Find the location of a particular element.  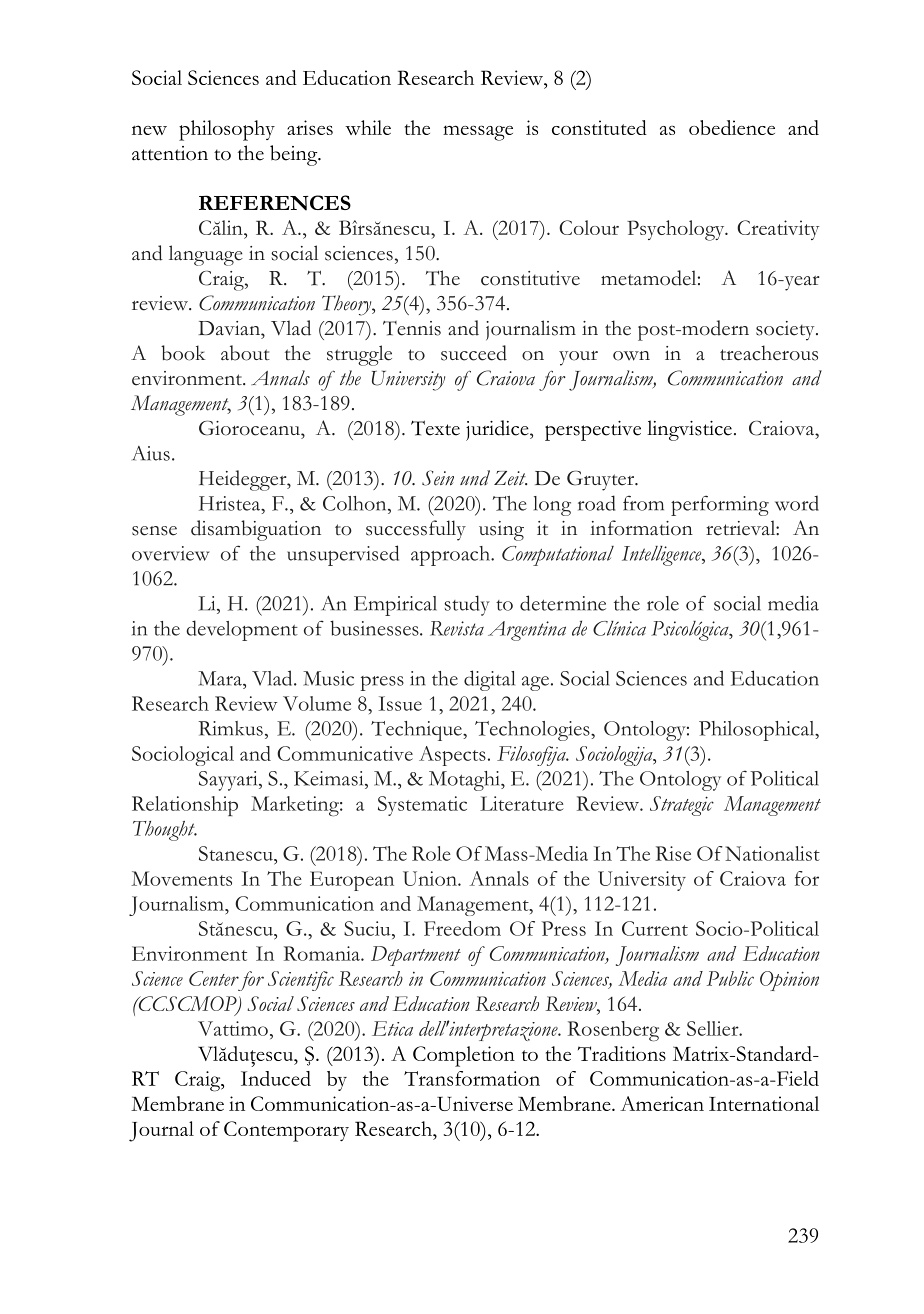

Aspects is located at coordinates (452, 756).
